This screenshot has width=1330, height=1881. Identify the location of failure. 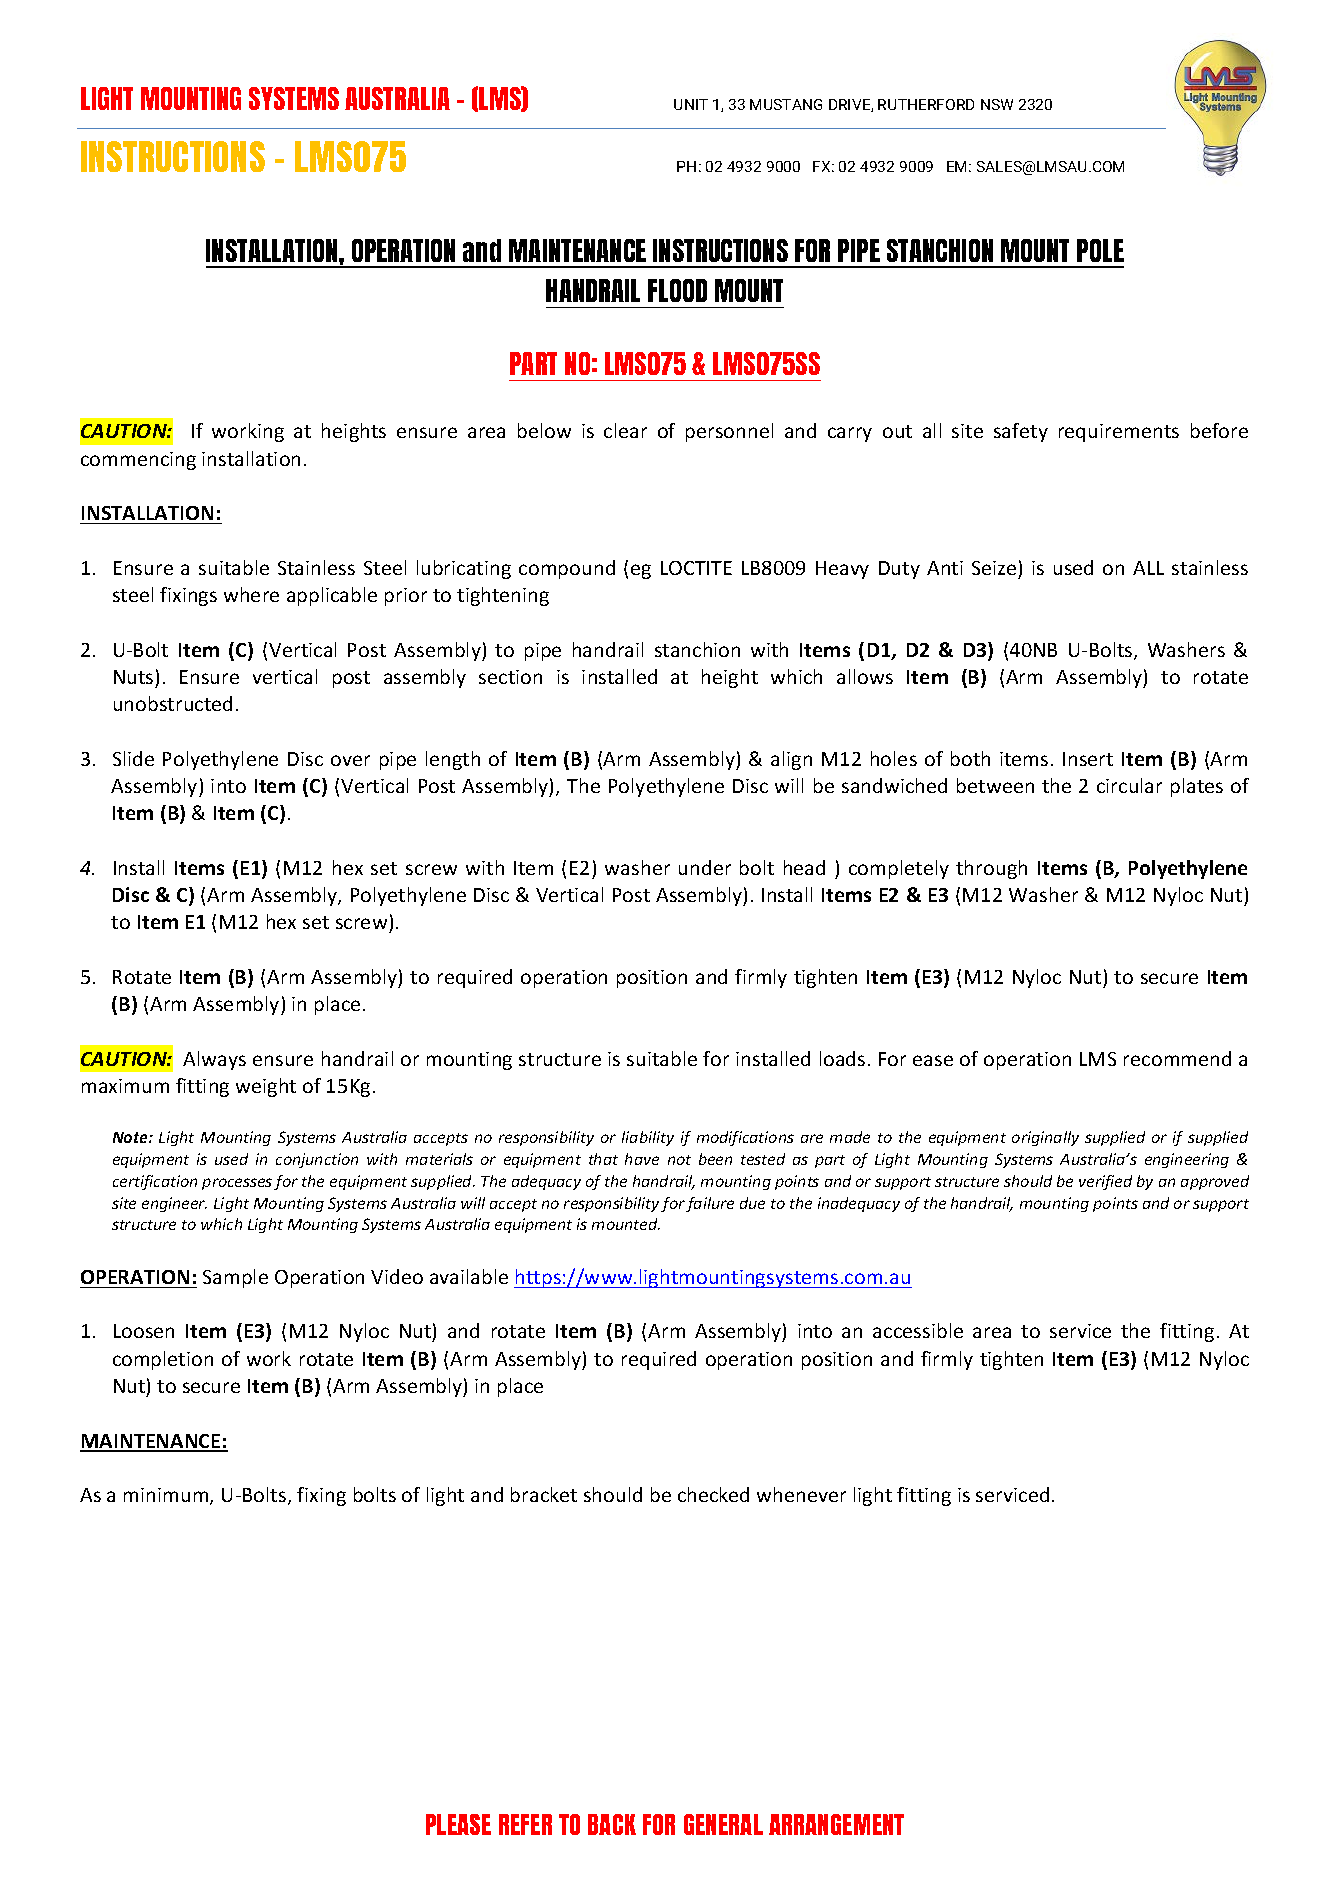
(710, 1204).
